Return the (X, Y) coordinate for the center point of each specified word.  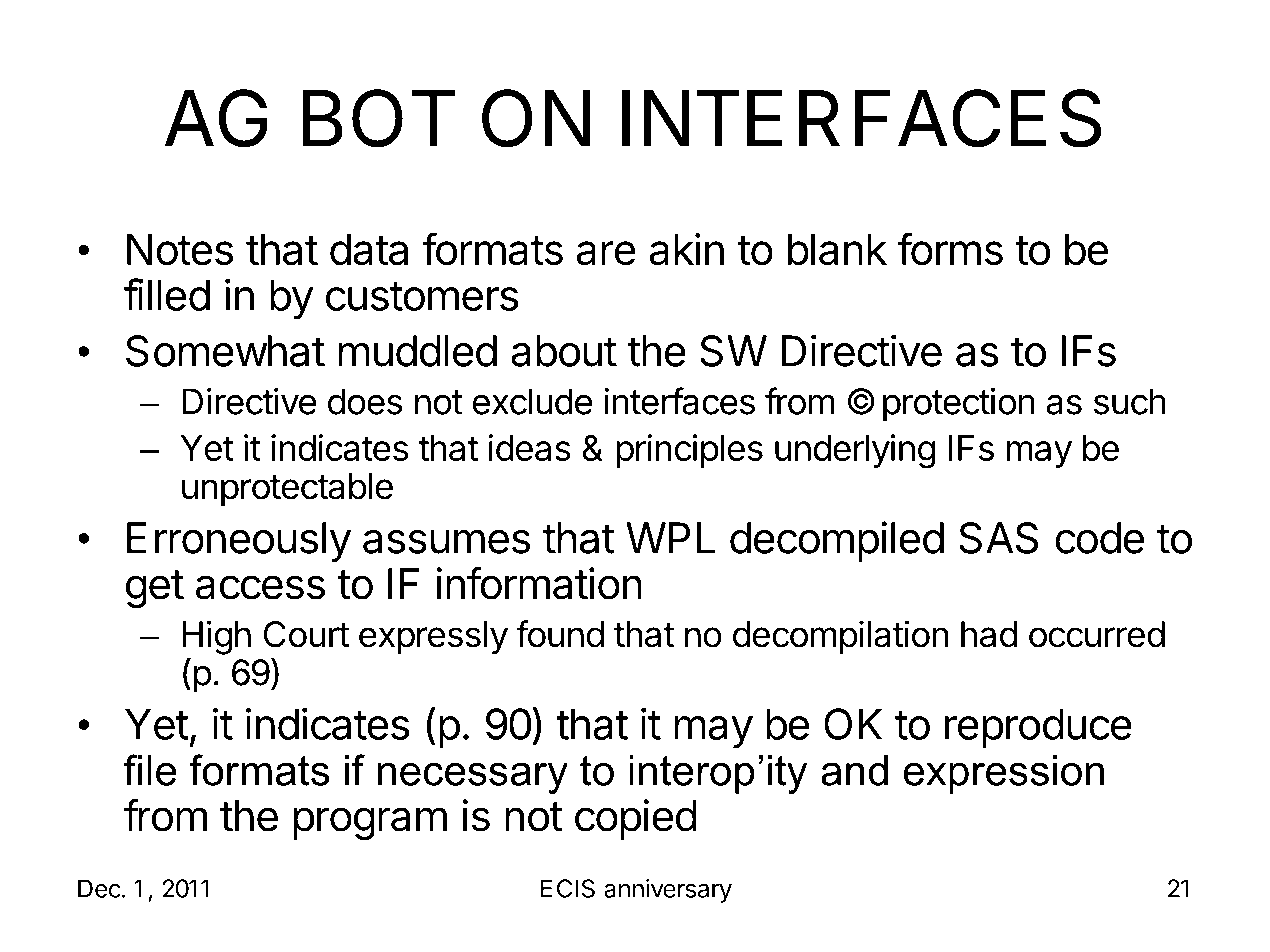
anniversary (668, 891)
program (370, 823)
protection (959, 404)
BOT (379, 118)
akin (687, 249)
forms (950, 249)
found (560, 634)
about (564, 351)
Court (307, 634)
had (989, 634)
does (365, 401)
